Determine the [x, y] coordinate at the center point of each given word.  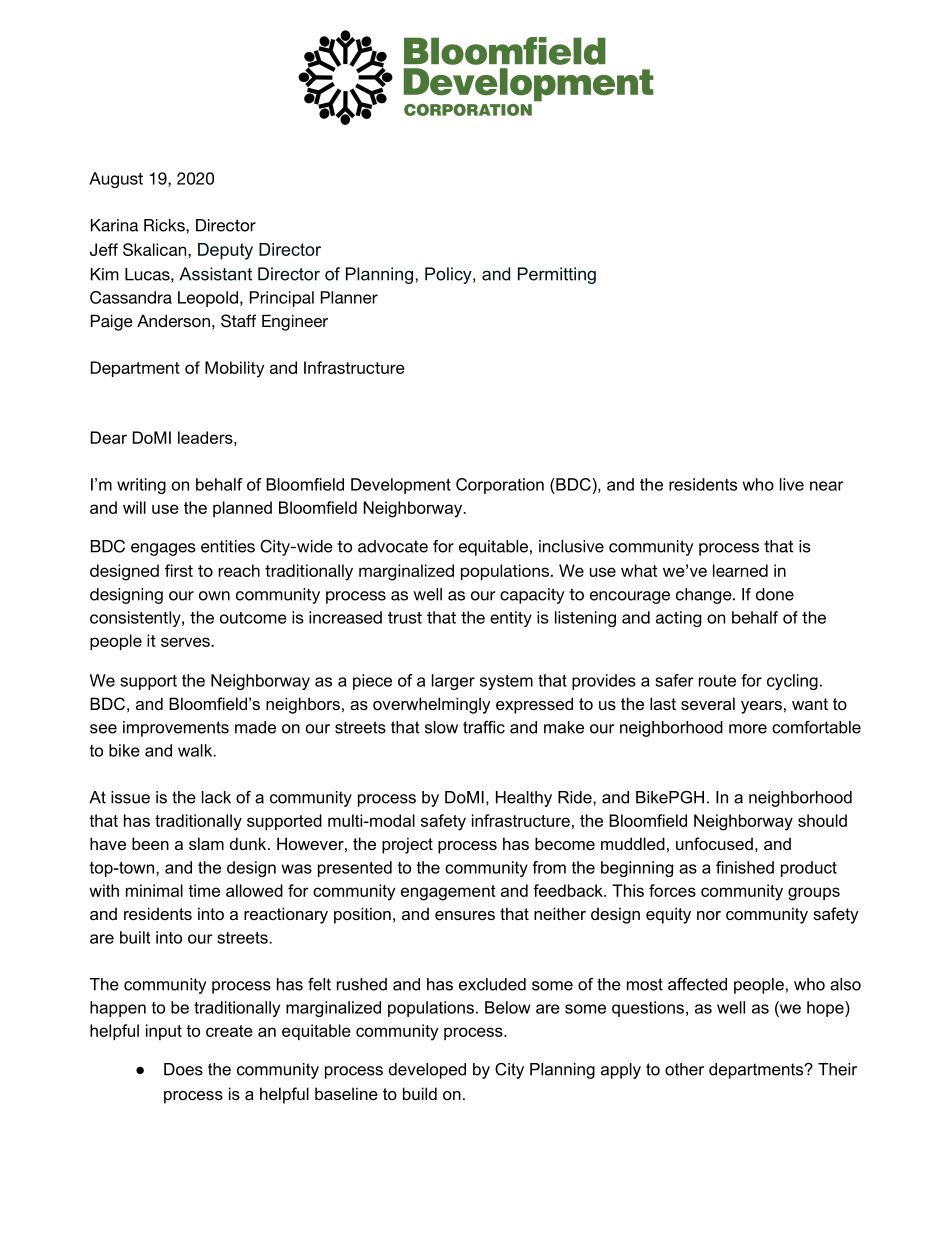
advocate [393, 546]
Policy [449, 275]
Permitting [557, 275]
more [748, 729]
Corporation [500, 486]
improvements [176, 729]
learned [740, 570]
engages [163, 549]
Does [183, 1069]
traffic [484, 727]
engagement [448, 893]
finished [745, 867]
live [792, 484]
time [204, 890]
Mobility [234, 369]
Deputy [225, 251]
